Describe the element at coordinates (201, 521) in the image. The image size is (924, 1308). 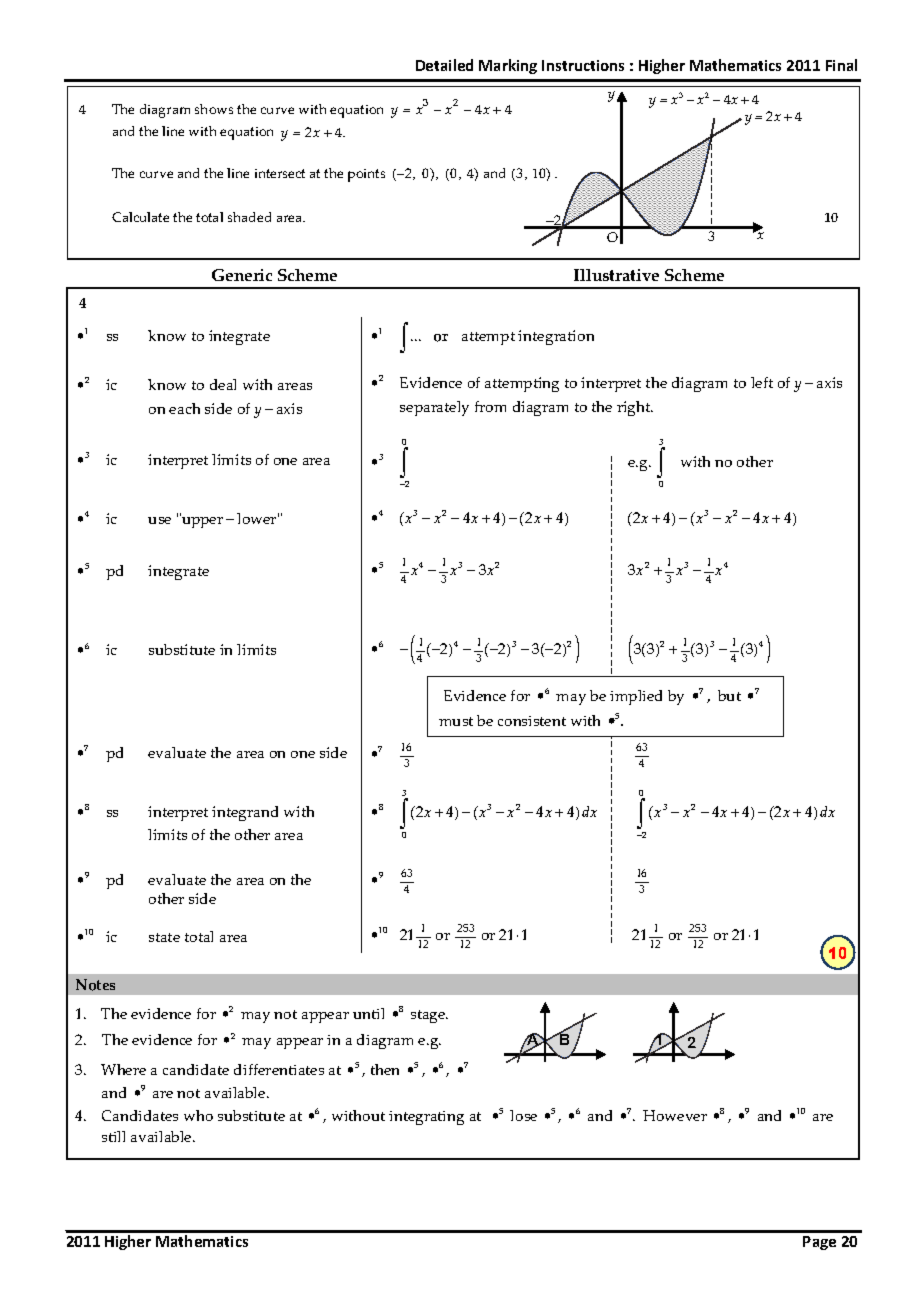
I see `upper` at that location.
